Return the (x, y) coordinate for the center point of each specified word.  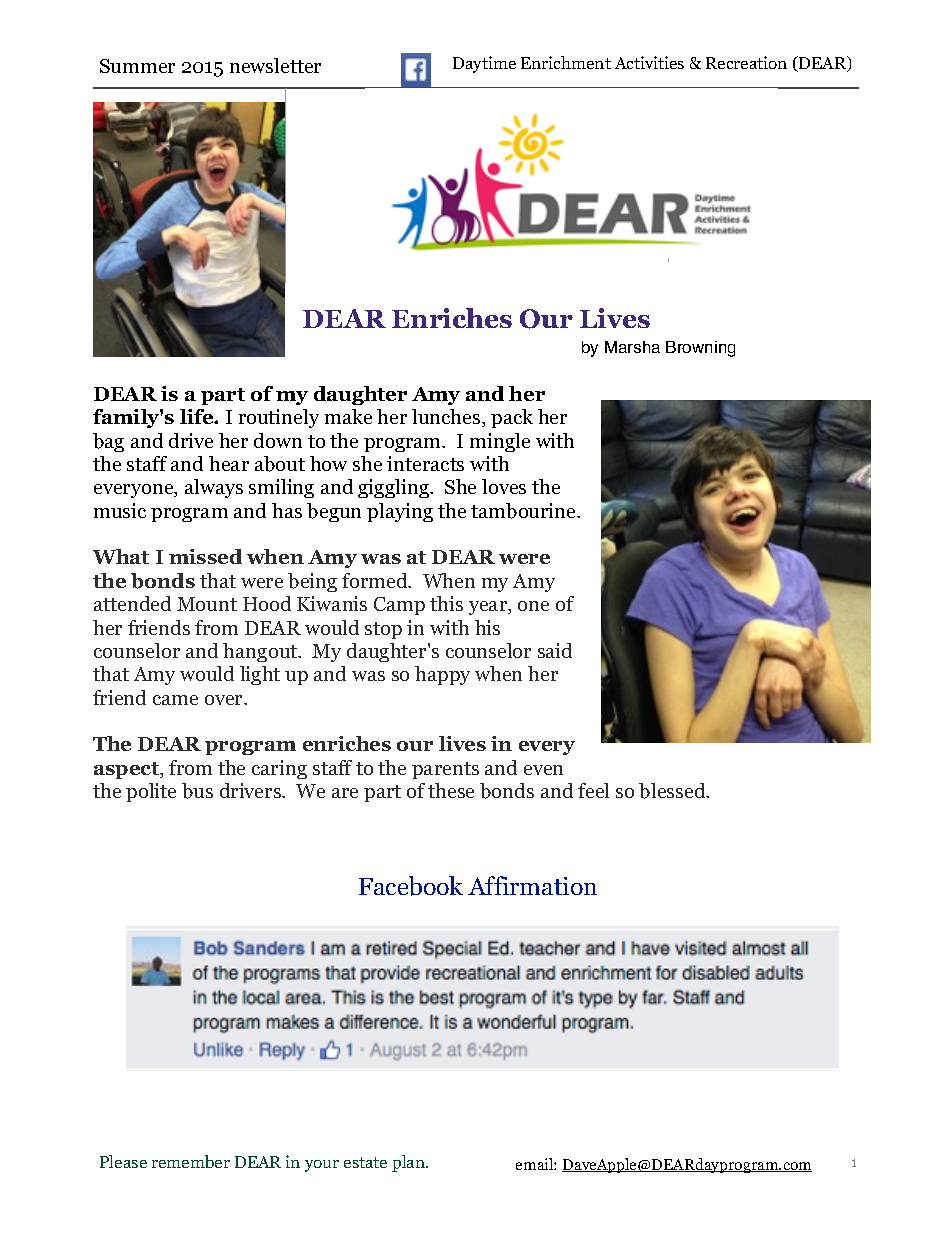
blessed (673, 791)
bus (197, 791)
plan (410, 1163)
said (555, 650)
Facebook (411, 886)
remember (191, 1161)
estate (365, 1162)
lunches (447, 418)
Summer (137, 66)
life (198, 416)
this (446, 603)
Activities (649, 62)
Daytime (484, 64)
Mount (207, 604)
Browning (700, 349)
